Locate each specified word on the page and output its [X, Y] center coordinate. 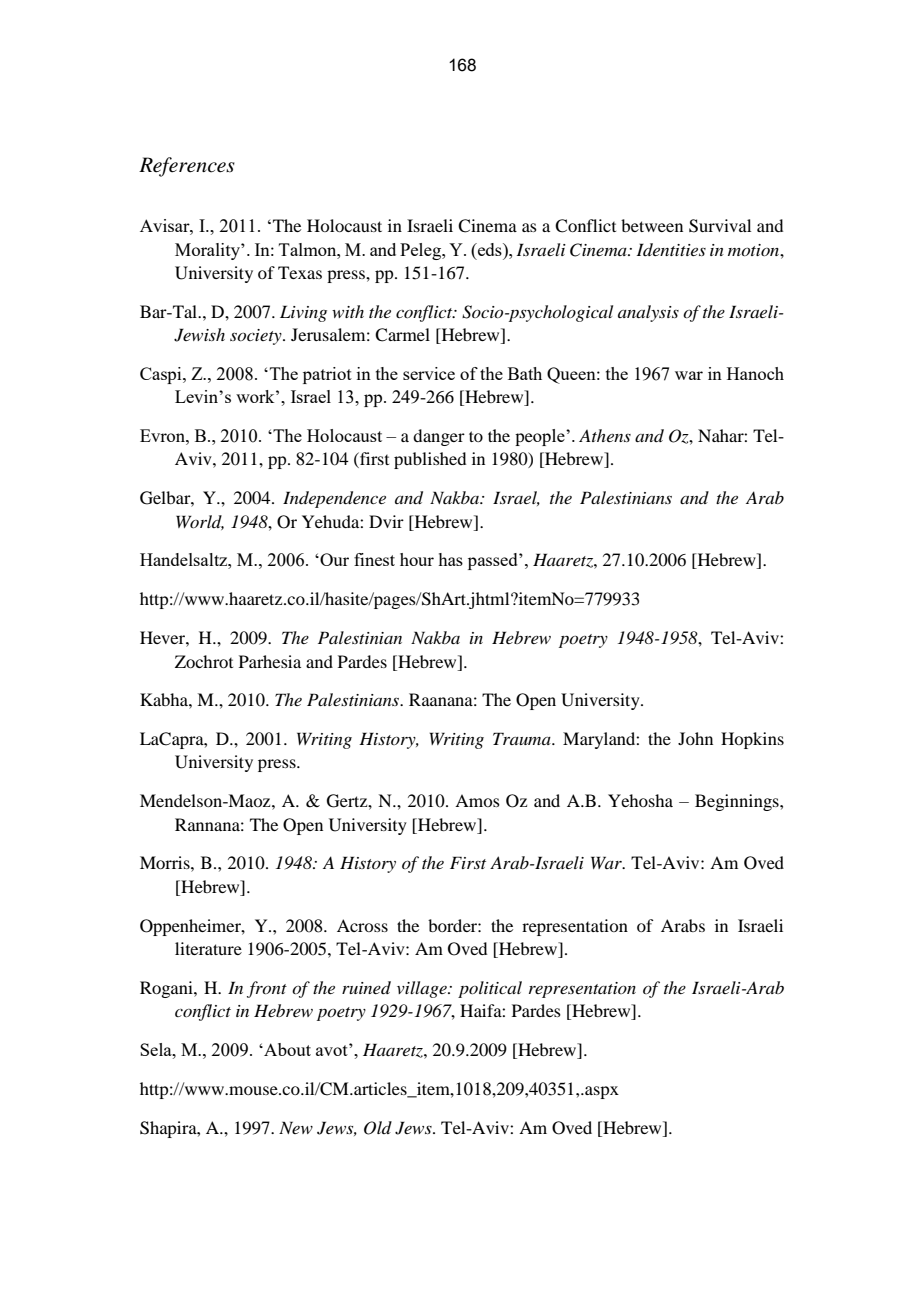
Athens [605, 435]
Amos [477, 800]
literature [208, 948]
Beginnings [738, 802]
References [187, 167]
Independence [334, 499]
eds [490, 249]
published [430, 460]
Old [378, 1128]
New [296, 1127]
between [652, 225]
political [490, 989]
